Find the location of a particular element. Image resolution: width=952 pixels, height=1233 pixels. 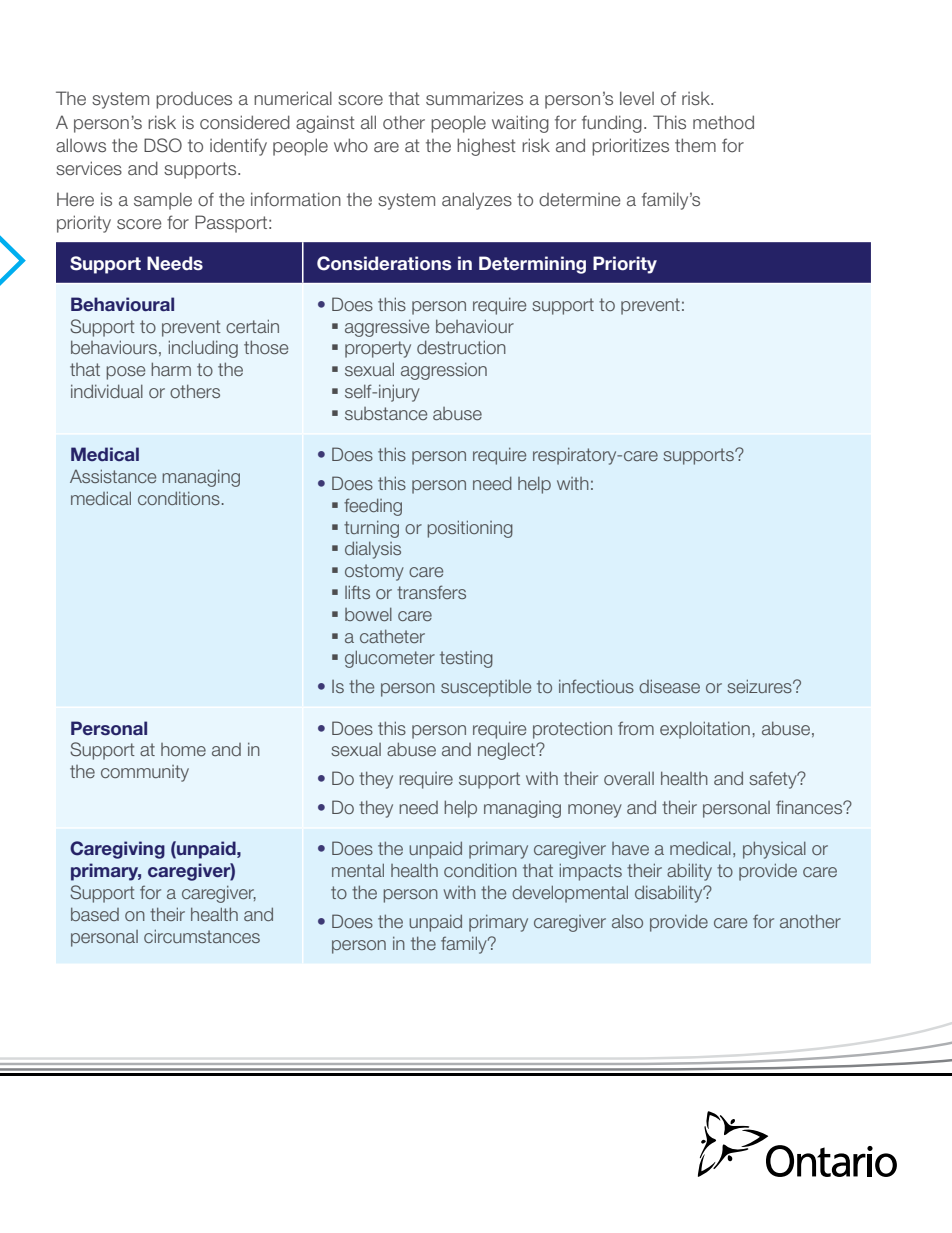

home is located at coordinates (183, 749).
